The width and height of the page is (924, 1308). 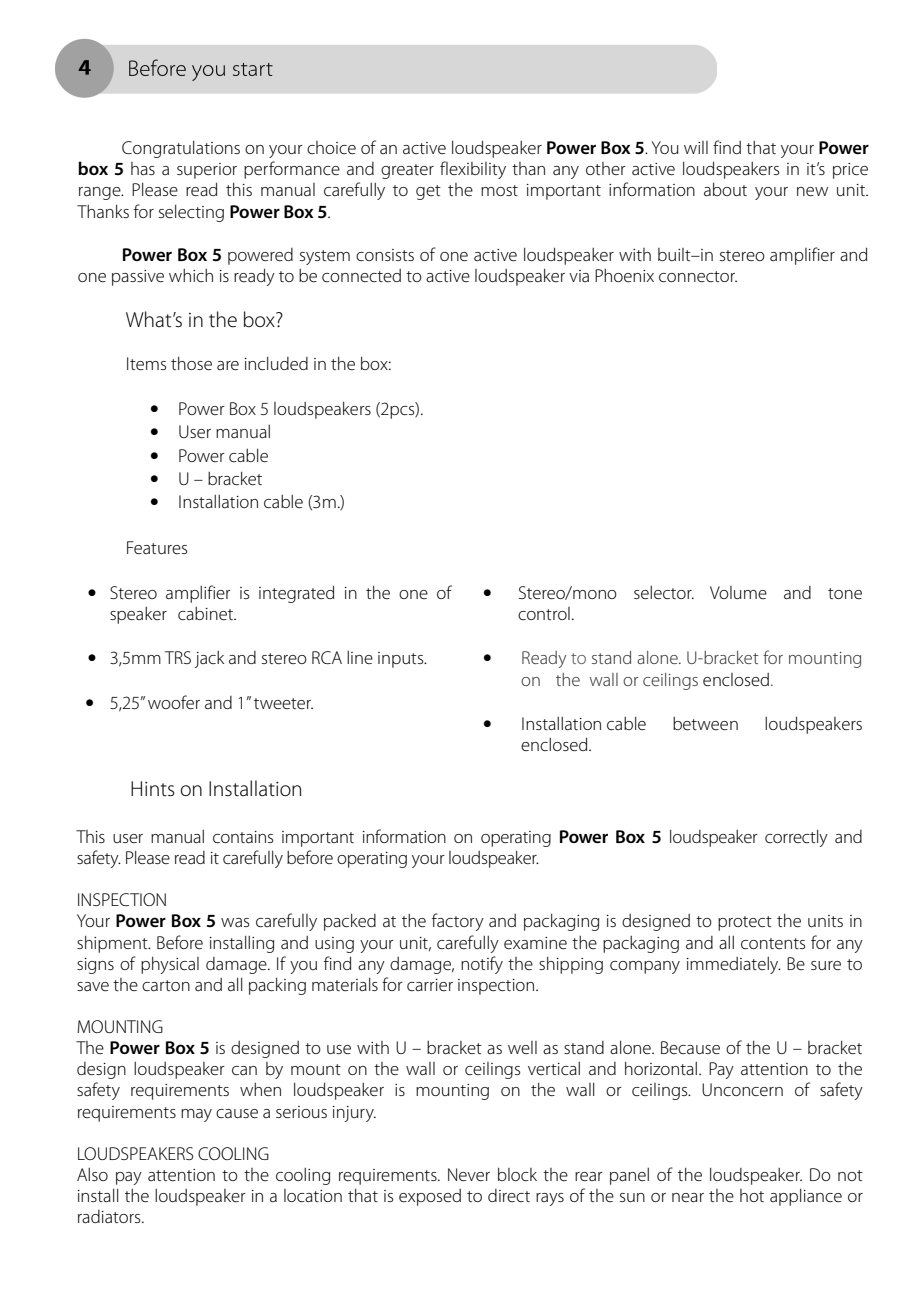 I want to click on between, so click(x=705, y=723).
